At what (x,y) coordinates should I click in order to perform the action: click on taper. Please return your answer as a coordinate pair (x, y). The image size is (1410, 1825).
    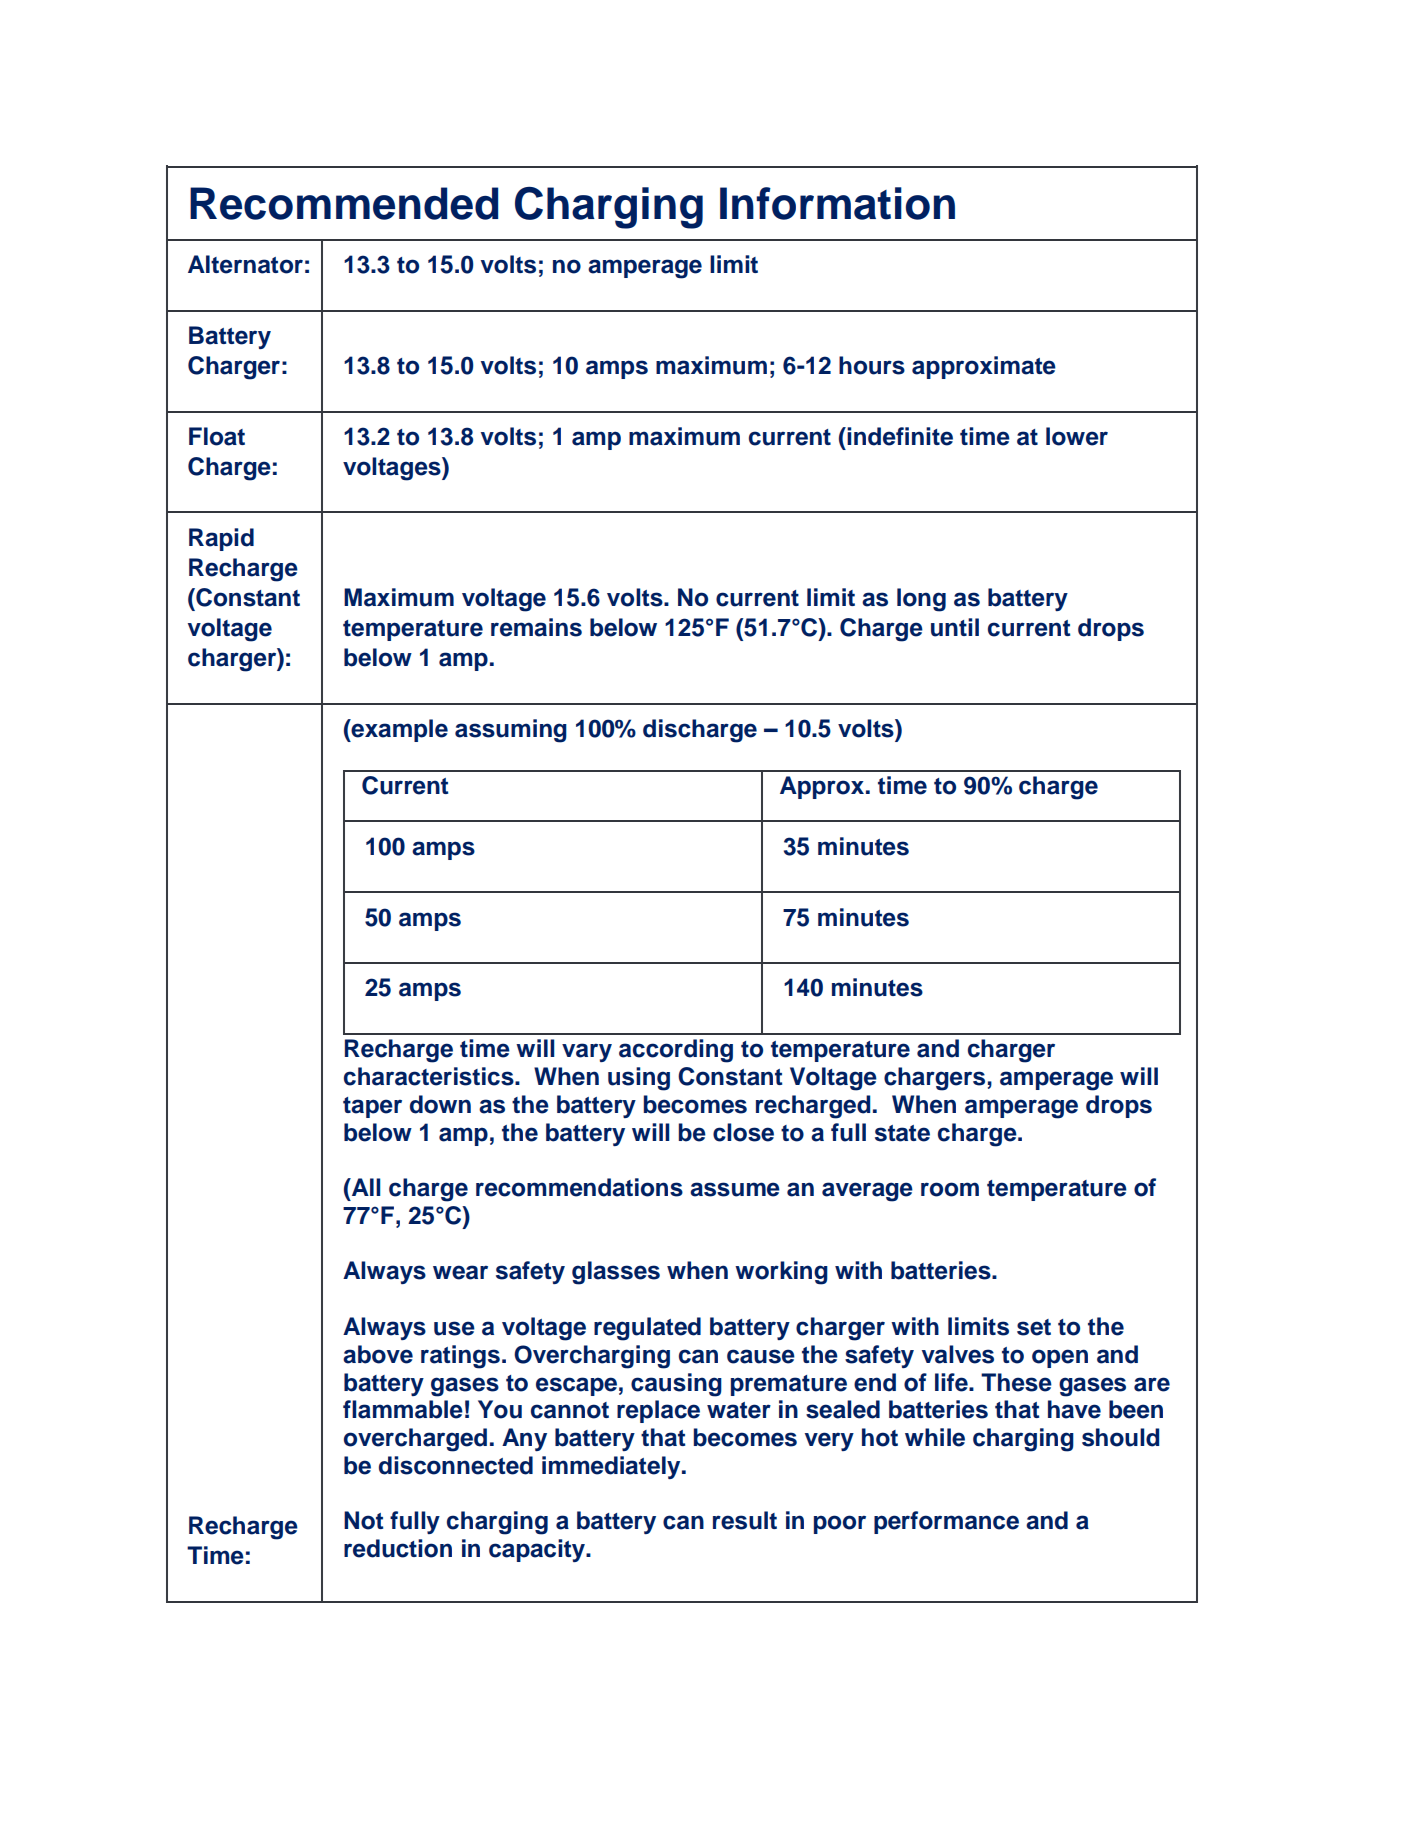
    Looking at the image, I should click on (372, 1107).
